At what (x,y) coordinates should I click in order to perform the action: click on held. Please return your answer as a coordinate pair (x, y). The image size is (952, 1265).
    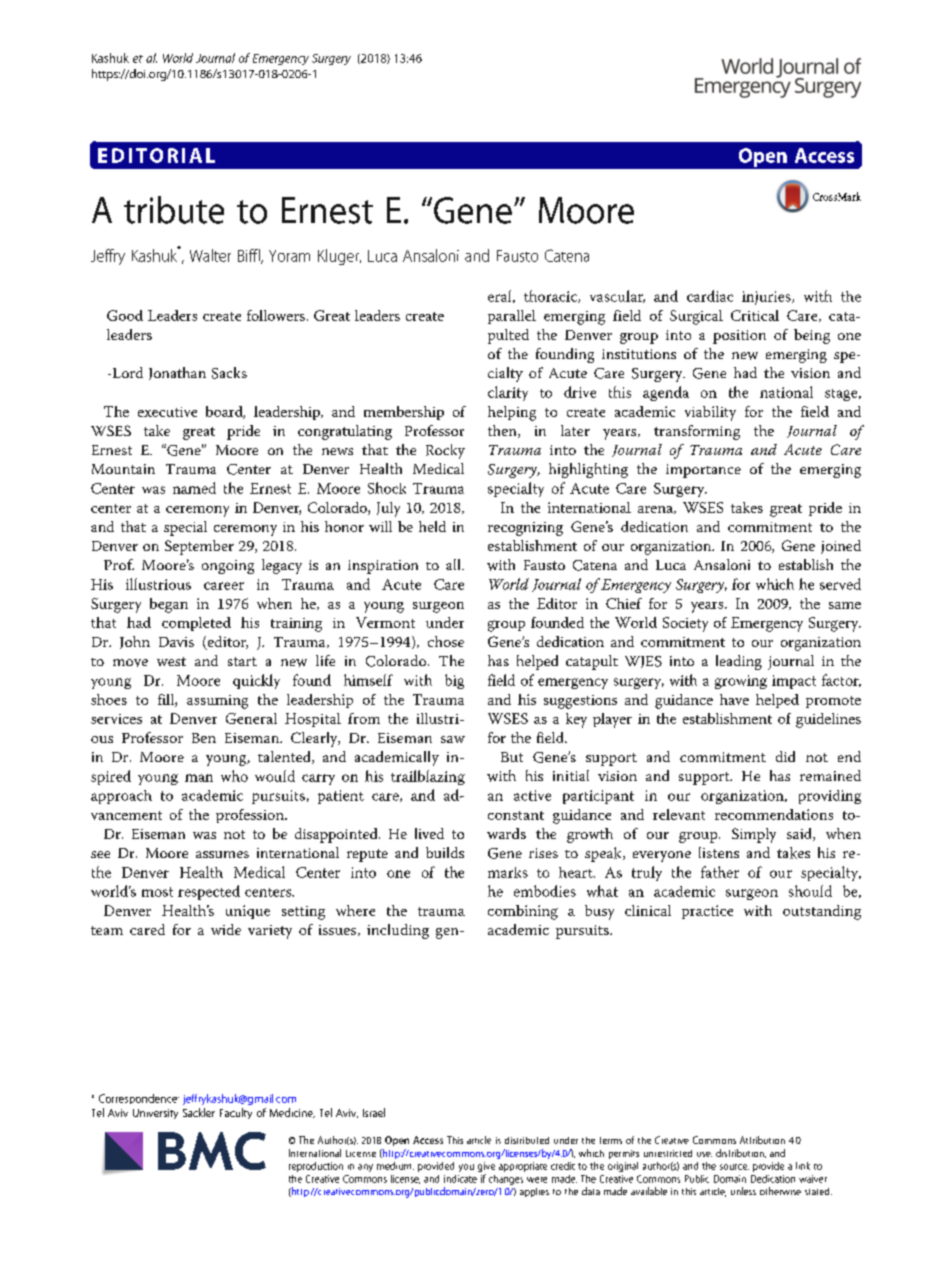
    Looking at the image, I should click on (432, 526).
